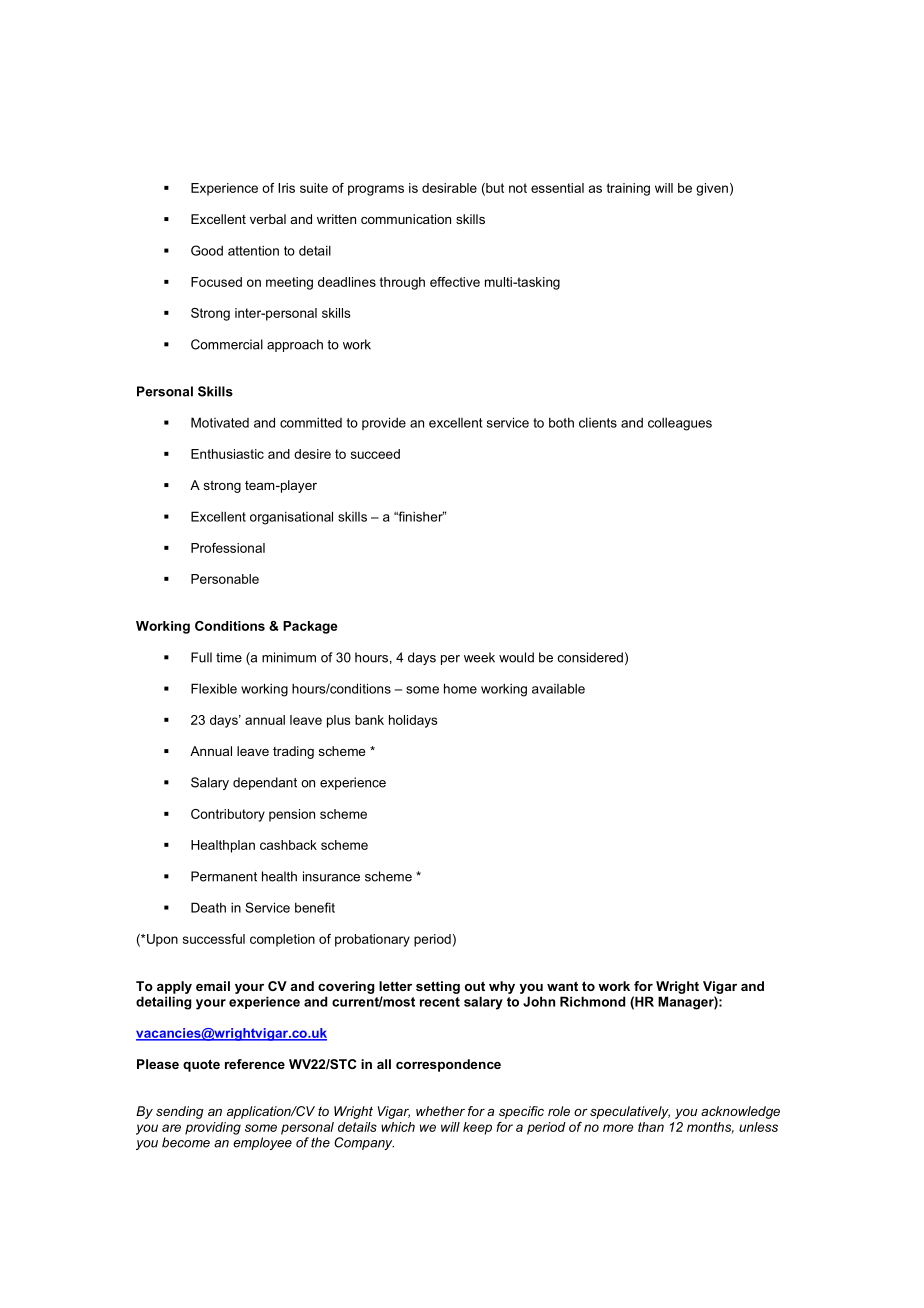  What do you see at coordinates (268, 219) in the page?
I see `verbal` at bounding box center [268, 219].
